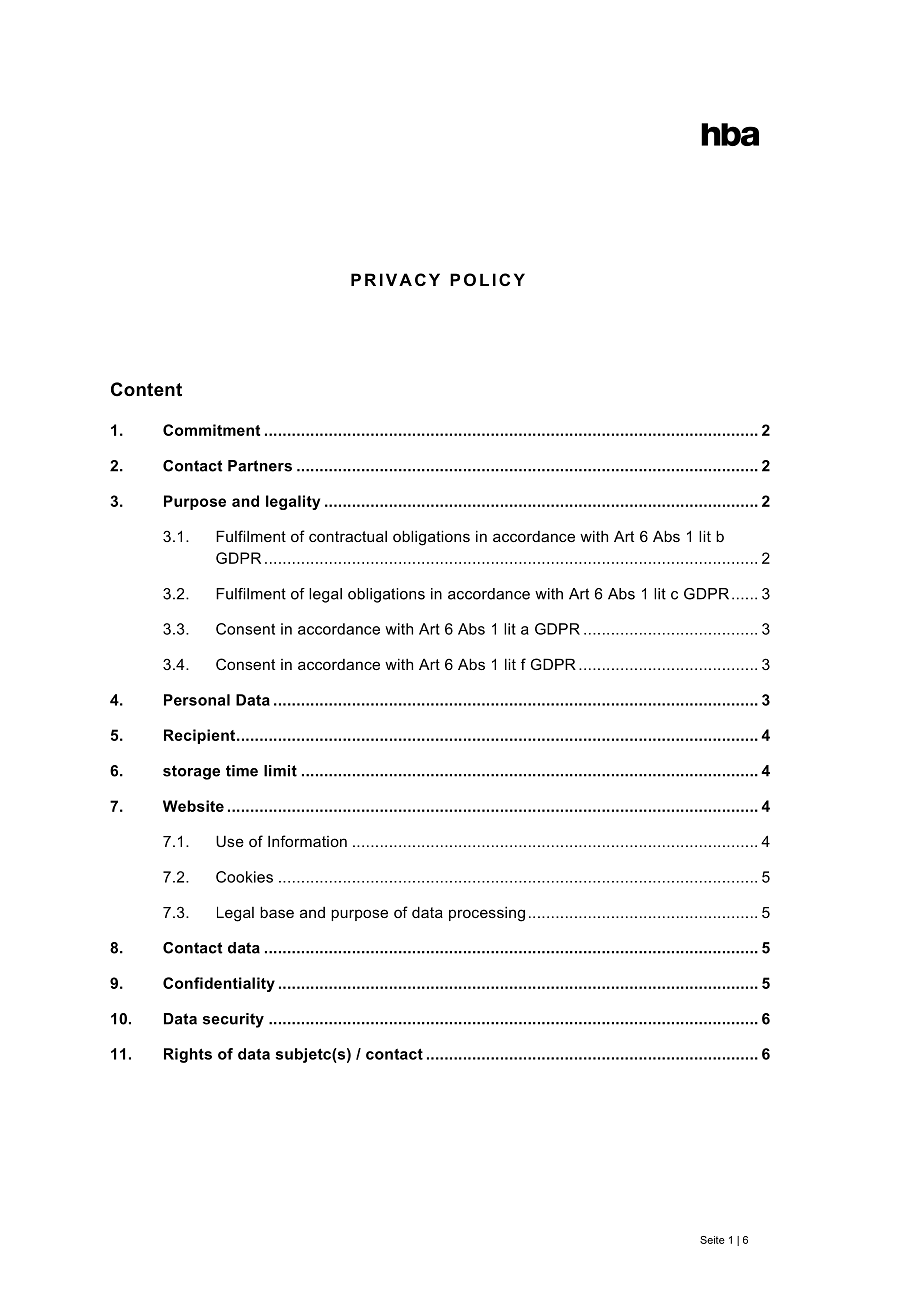 The width and height of the document is (924, 1308). I want to click on limit, so click(280, 771).
